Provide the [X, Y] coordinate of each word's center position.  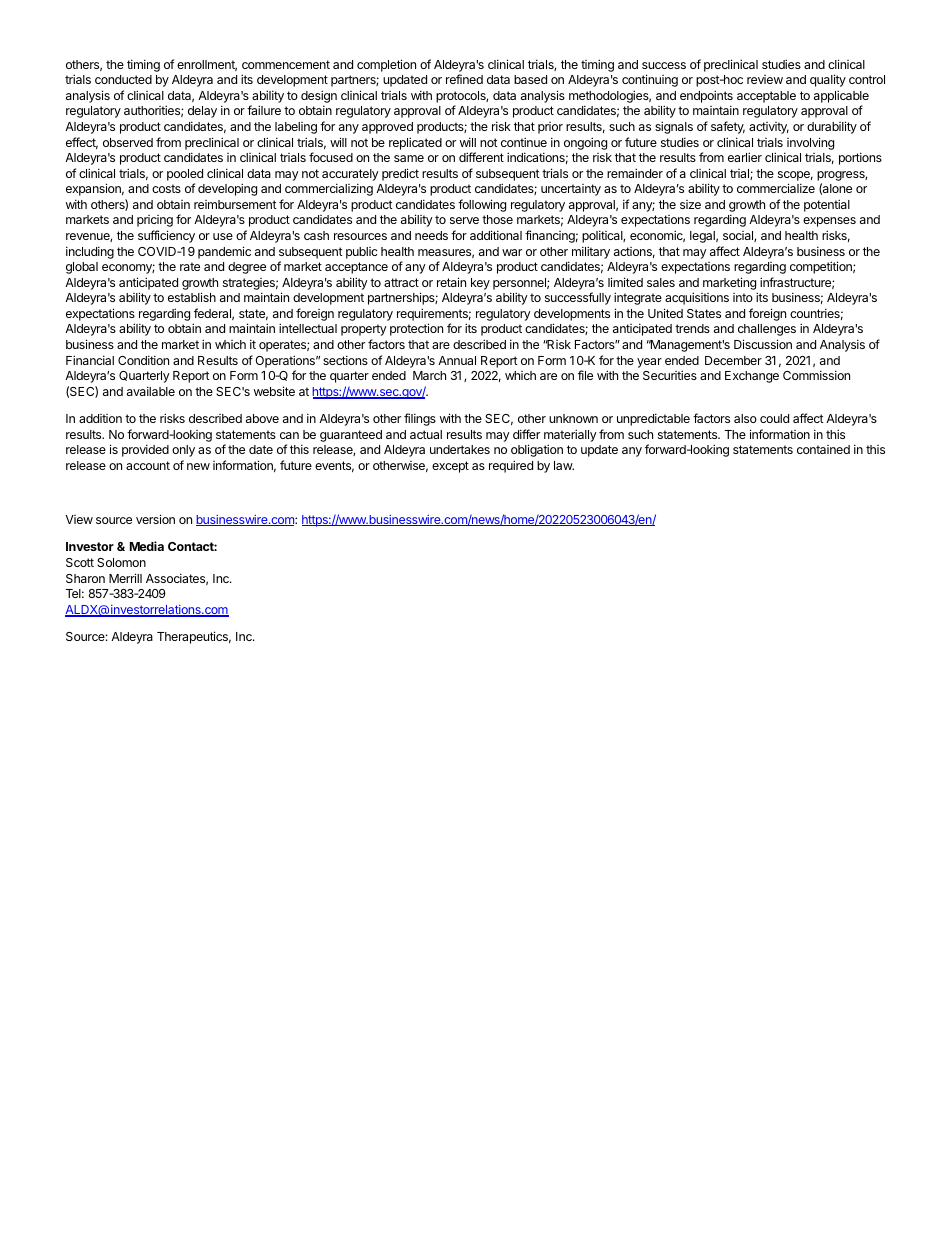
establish [192, 297]
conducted [123, 79]
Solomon [121, 562]
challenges [767, 330]
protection [416, 329]
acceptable [766, 97]
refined [464, 79]
